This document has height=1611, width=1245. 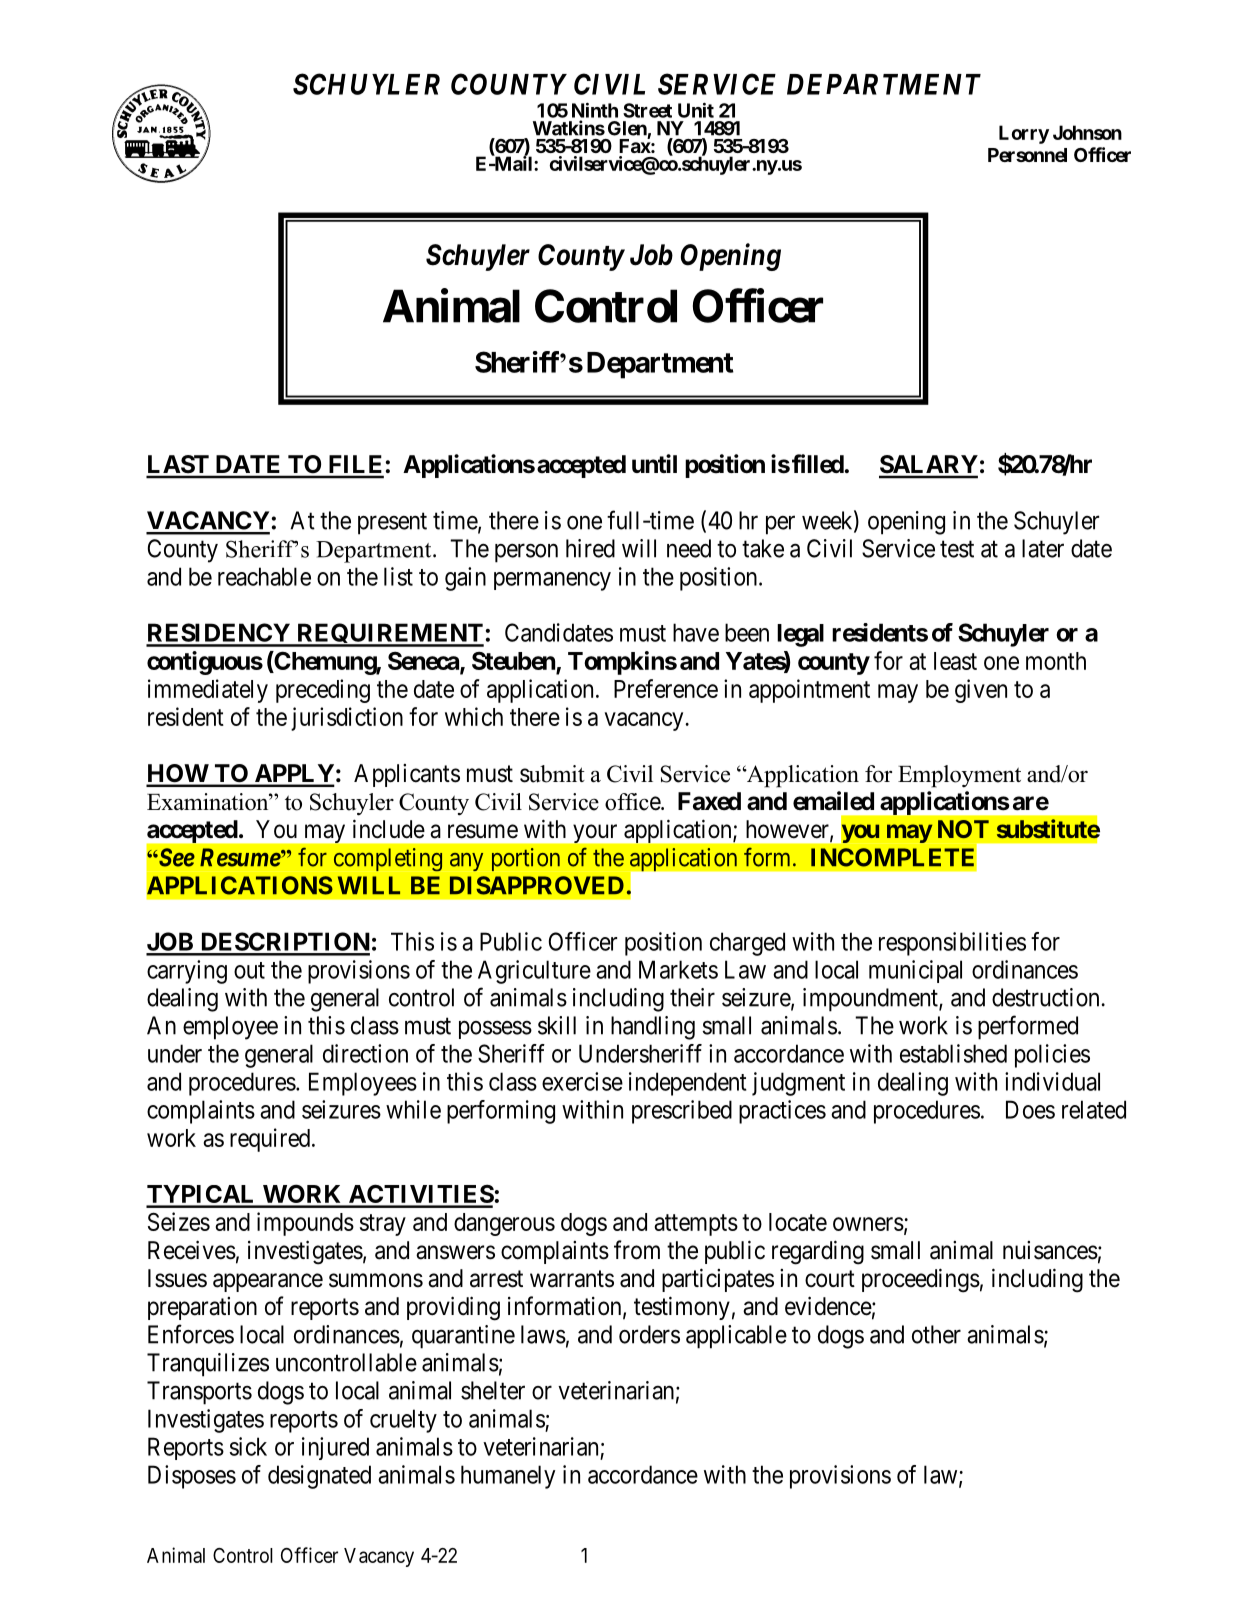 I want to click on Lorry, so click(x=1024, y=134).
